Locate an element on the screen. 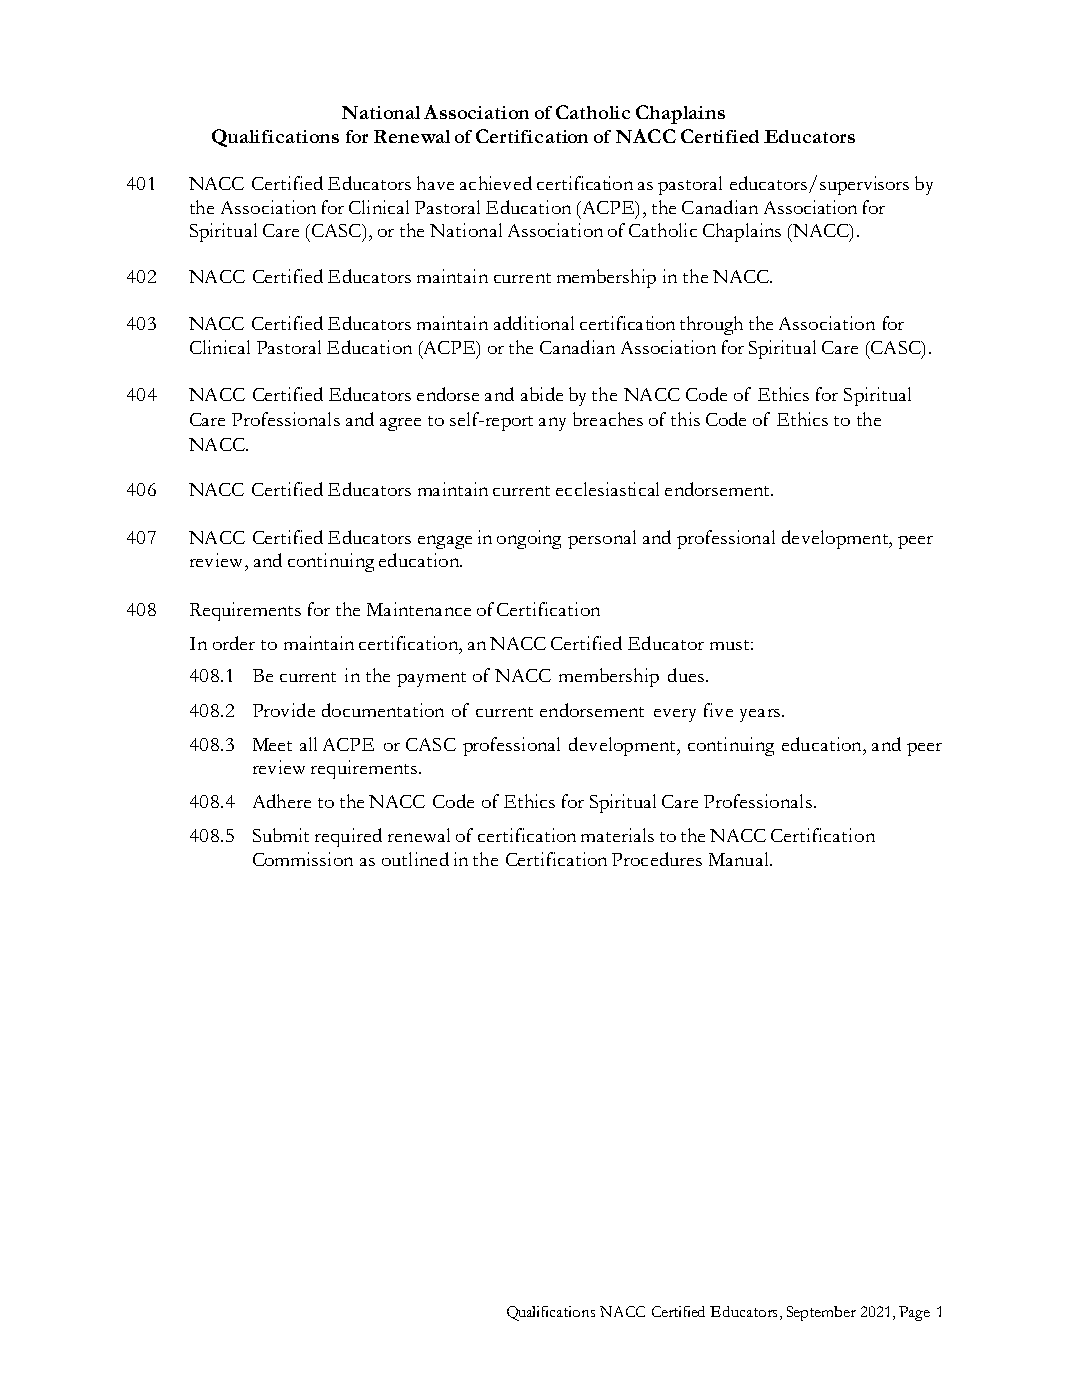 The width and height of the screenshot is (1068, 1382). through is located at coordinates (711, 325).
